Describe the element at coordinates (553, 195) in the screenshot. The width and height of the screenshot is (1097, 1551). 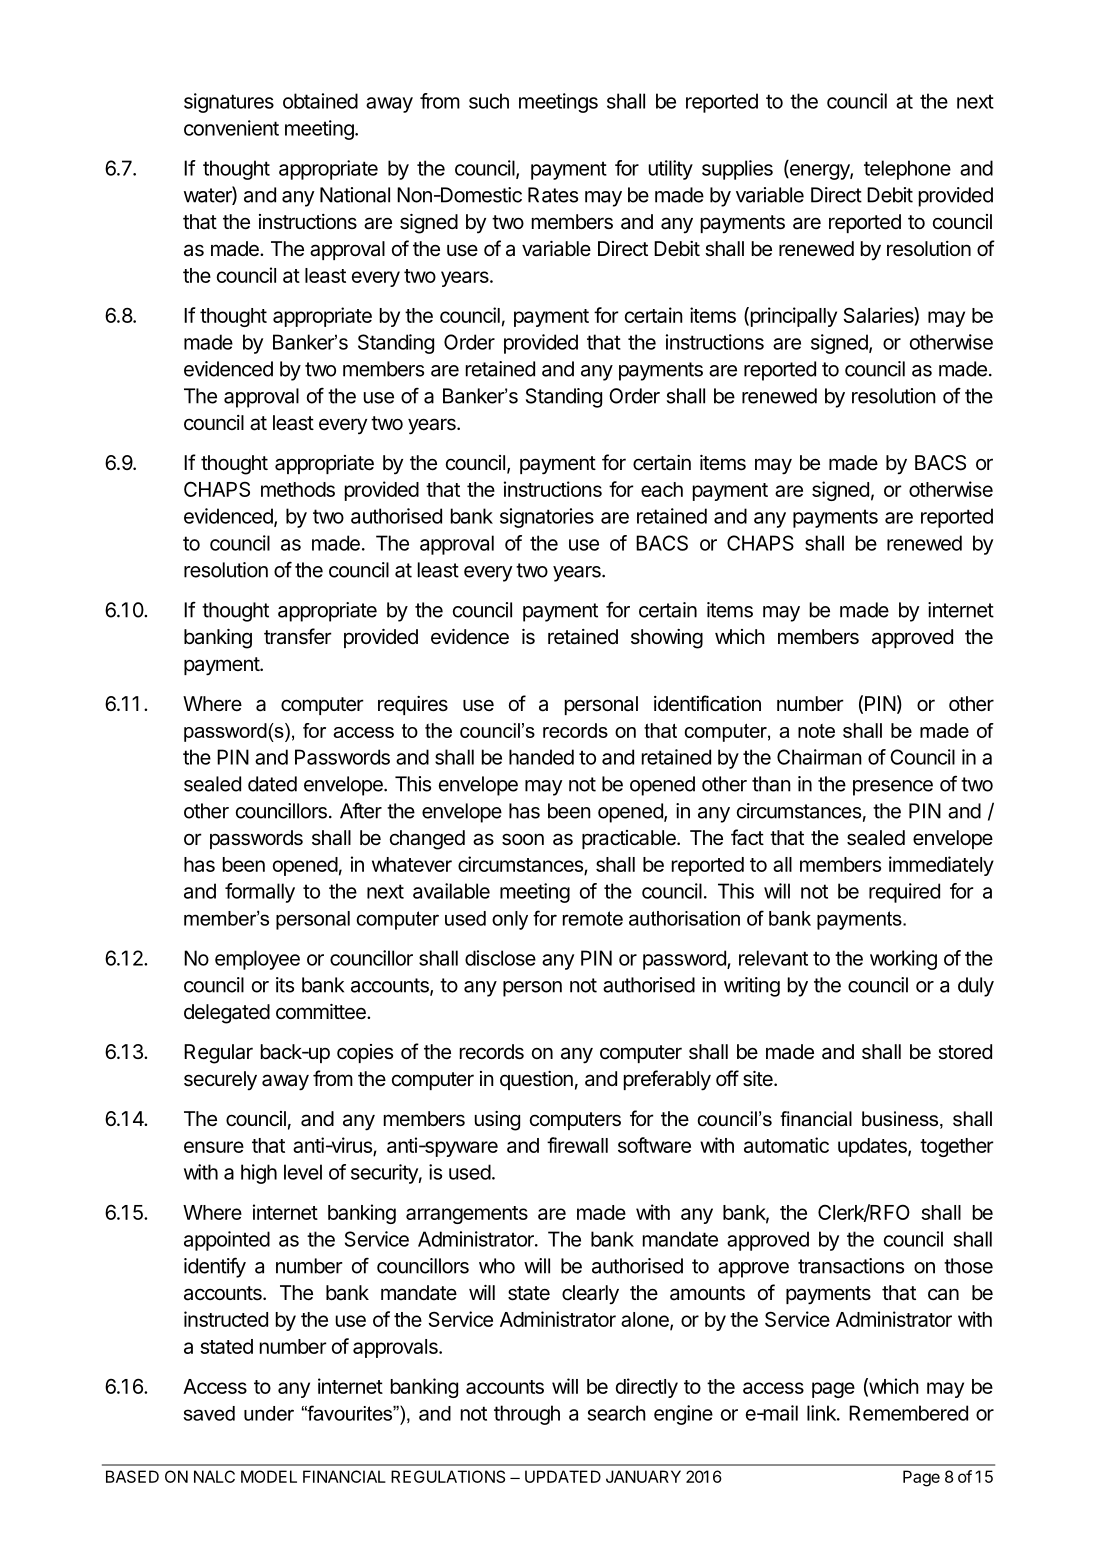
I see `Rates` at that location.
